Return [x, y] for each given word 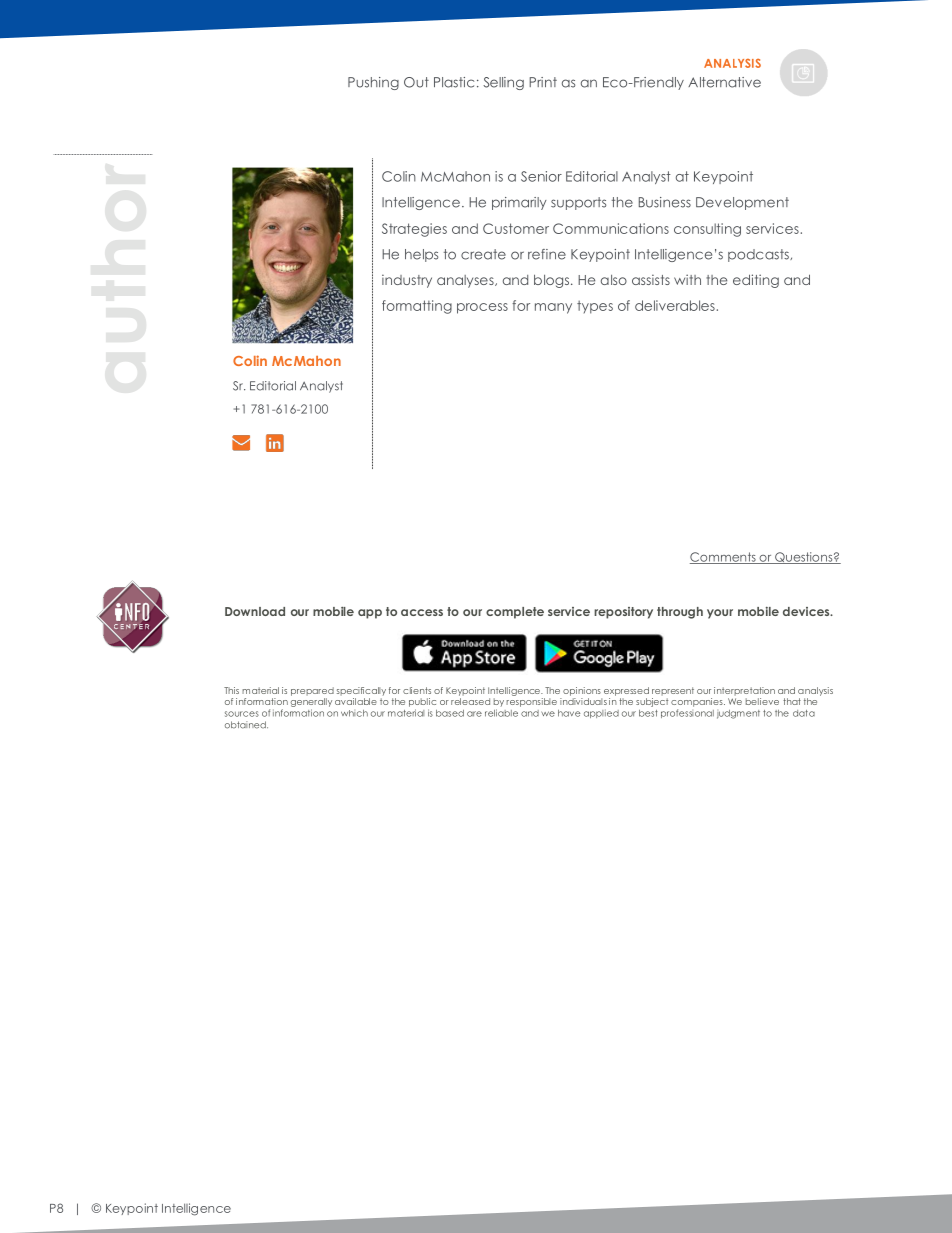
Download [255, 611]
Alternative [724, 82]
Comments [724, 558]
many [553, 308]
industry [407, 281]
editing [756, 281]
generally [311, 702]
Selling [503, 83]
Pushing [373, 83]
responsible [531, 701]
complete [515, 613]
